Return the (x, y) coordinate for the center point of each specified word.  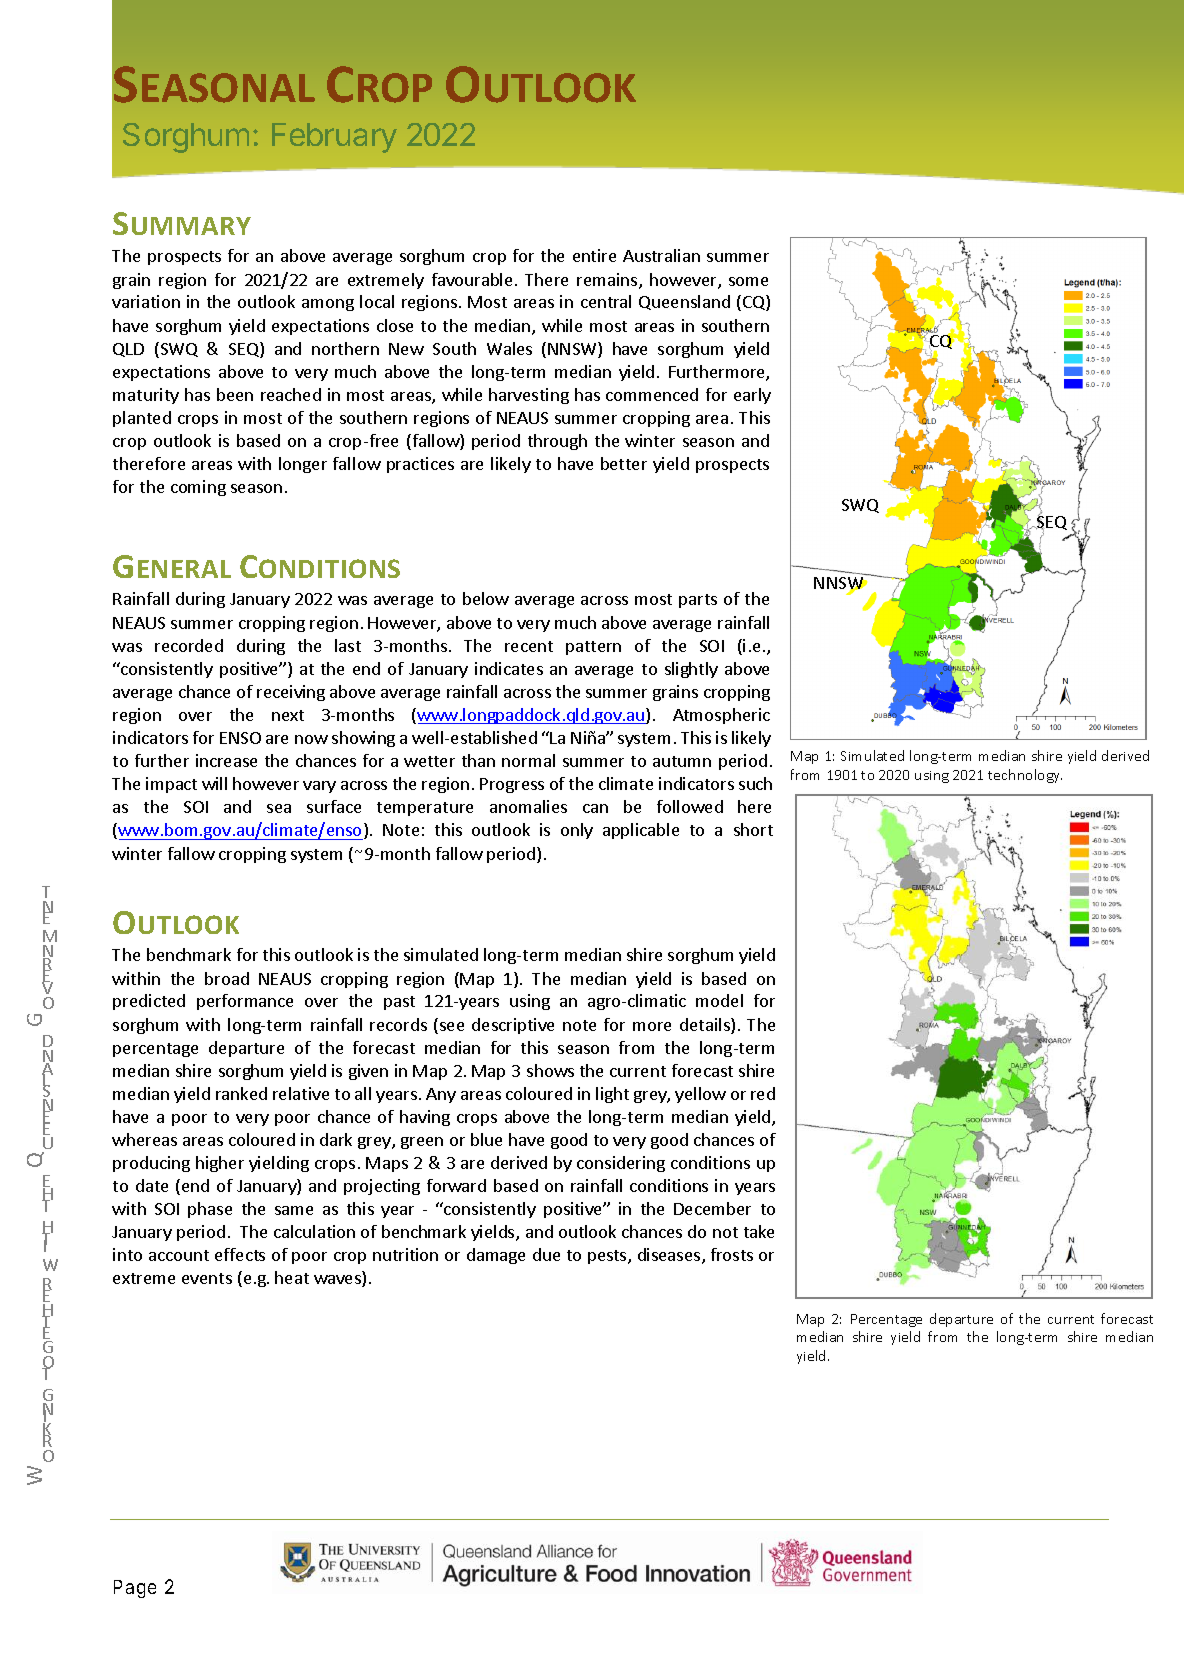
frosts (732, 1254)
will (214, 783)
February (334, 138)
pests (608, 1257)
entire (594, 255)
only (577, 831)
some (748, 281)
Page (135, 1589)
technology (1025, 776)
